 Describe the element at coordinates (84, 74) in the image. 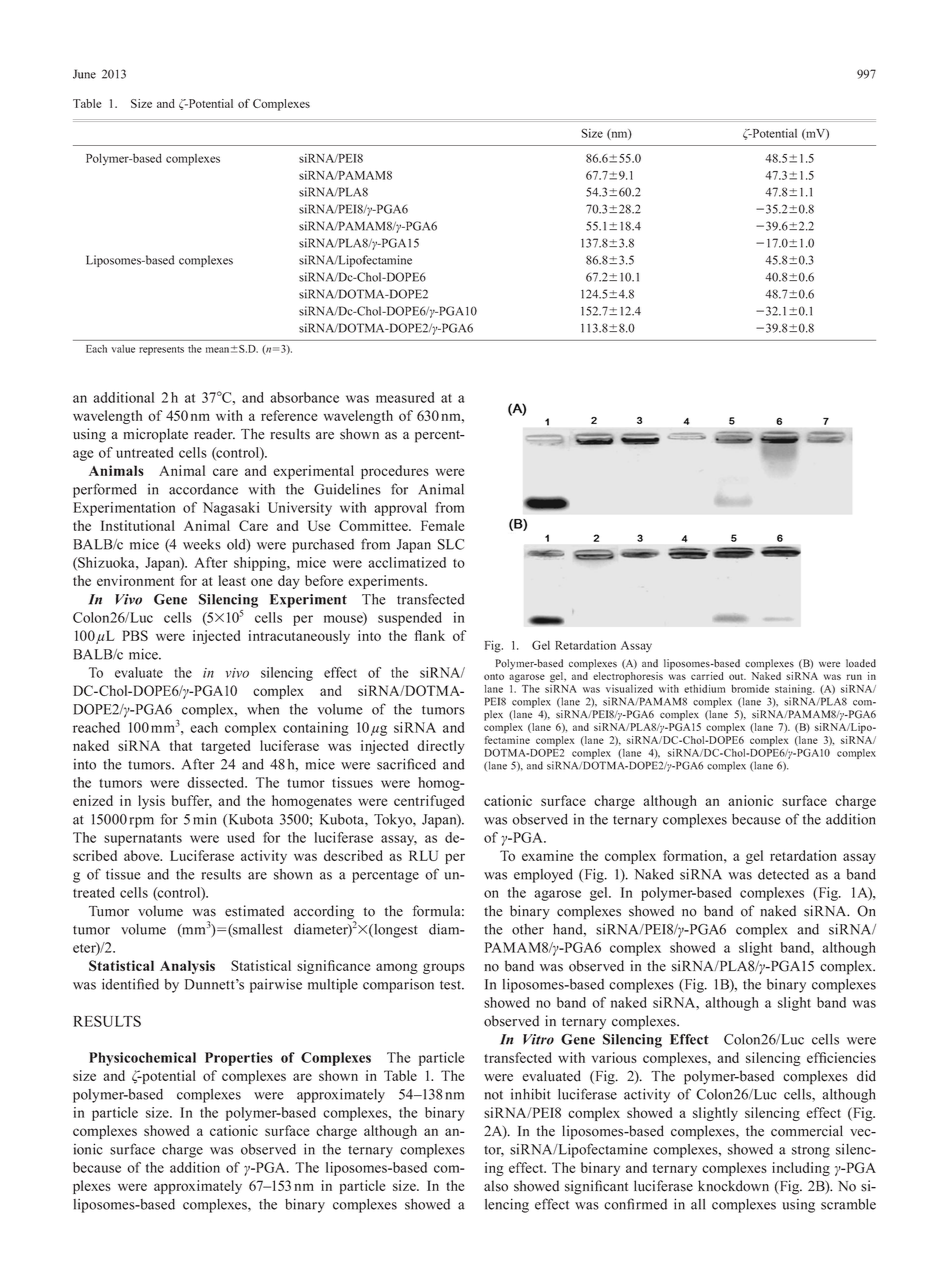

I see `June` at that location.
